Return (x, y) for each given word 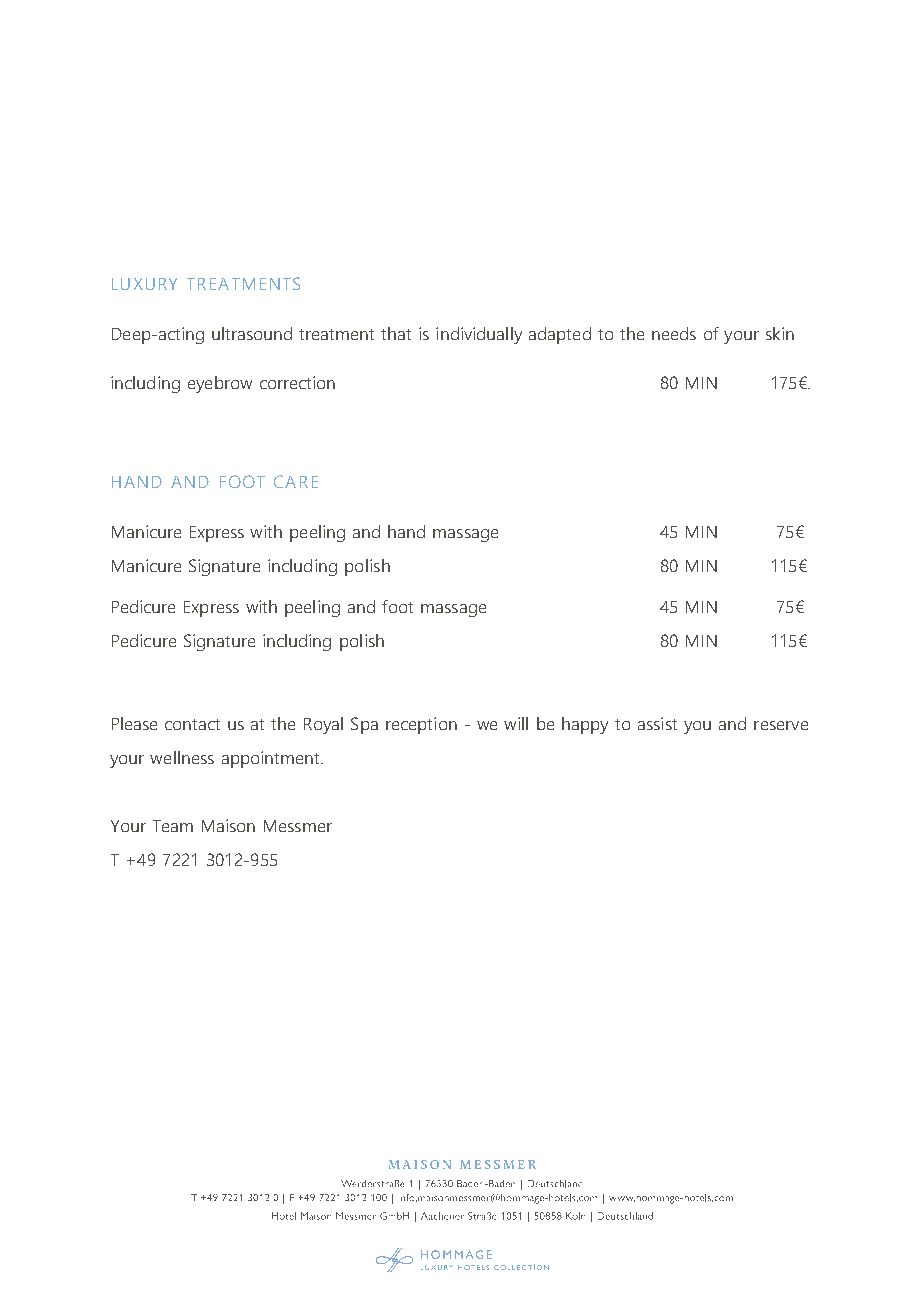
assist (657, 723)
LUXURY (144, 284)
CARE (296, 481)
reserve (781, 725)
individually (479, 335)
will (516, 723)
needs (674, 333)
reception (421, 725)
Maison (228, 825)
